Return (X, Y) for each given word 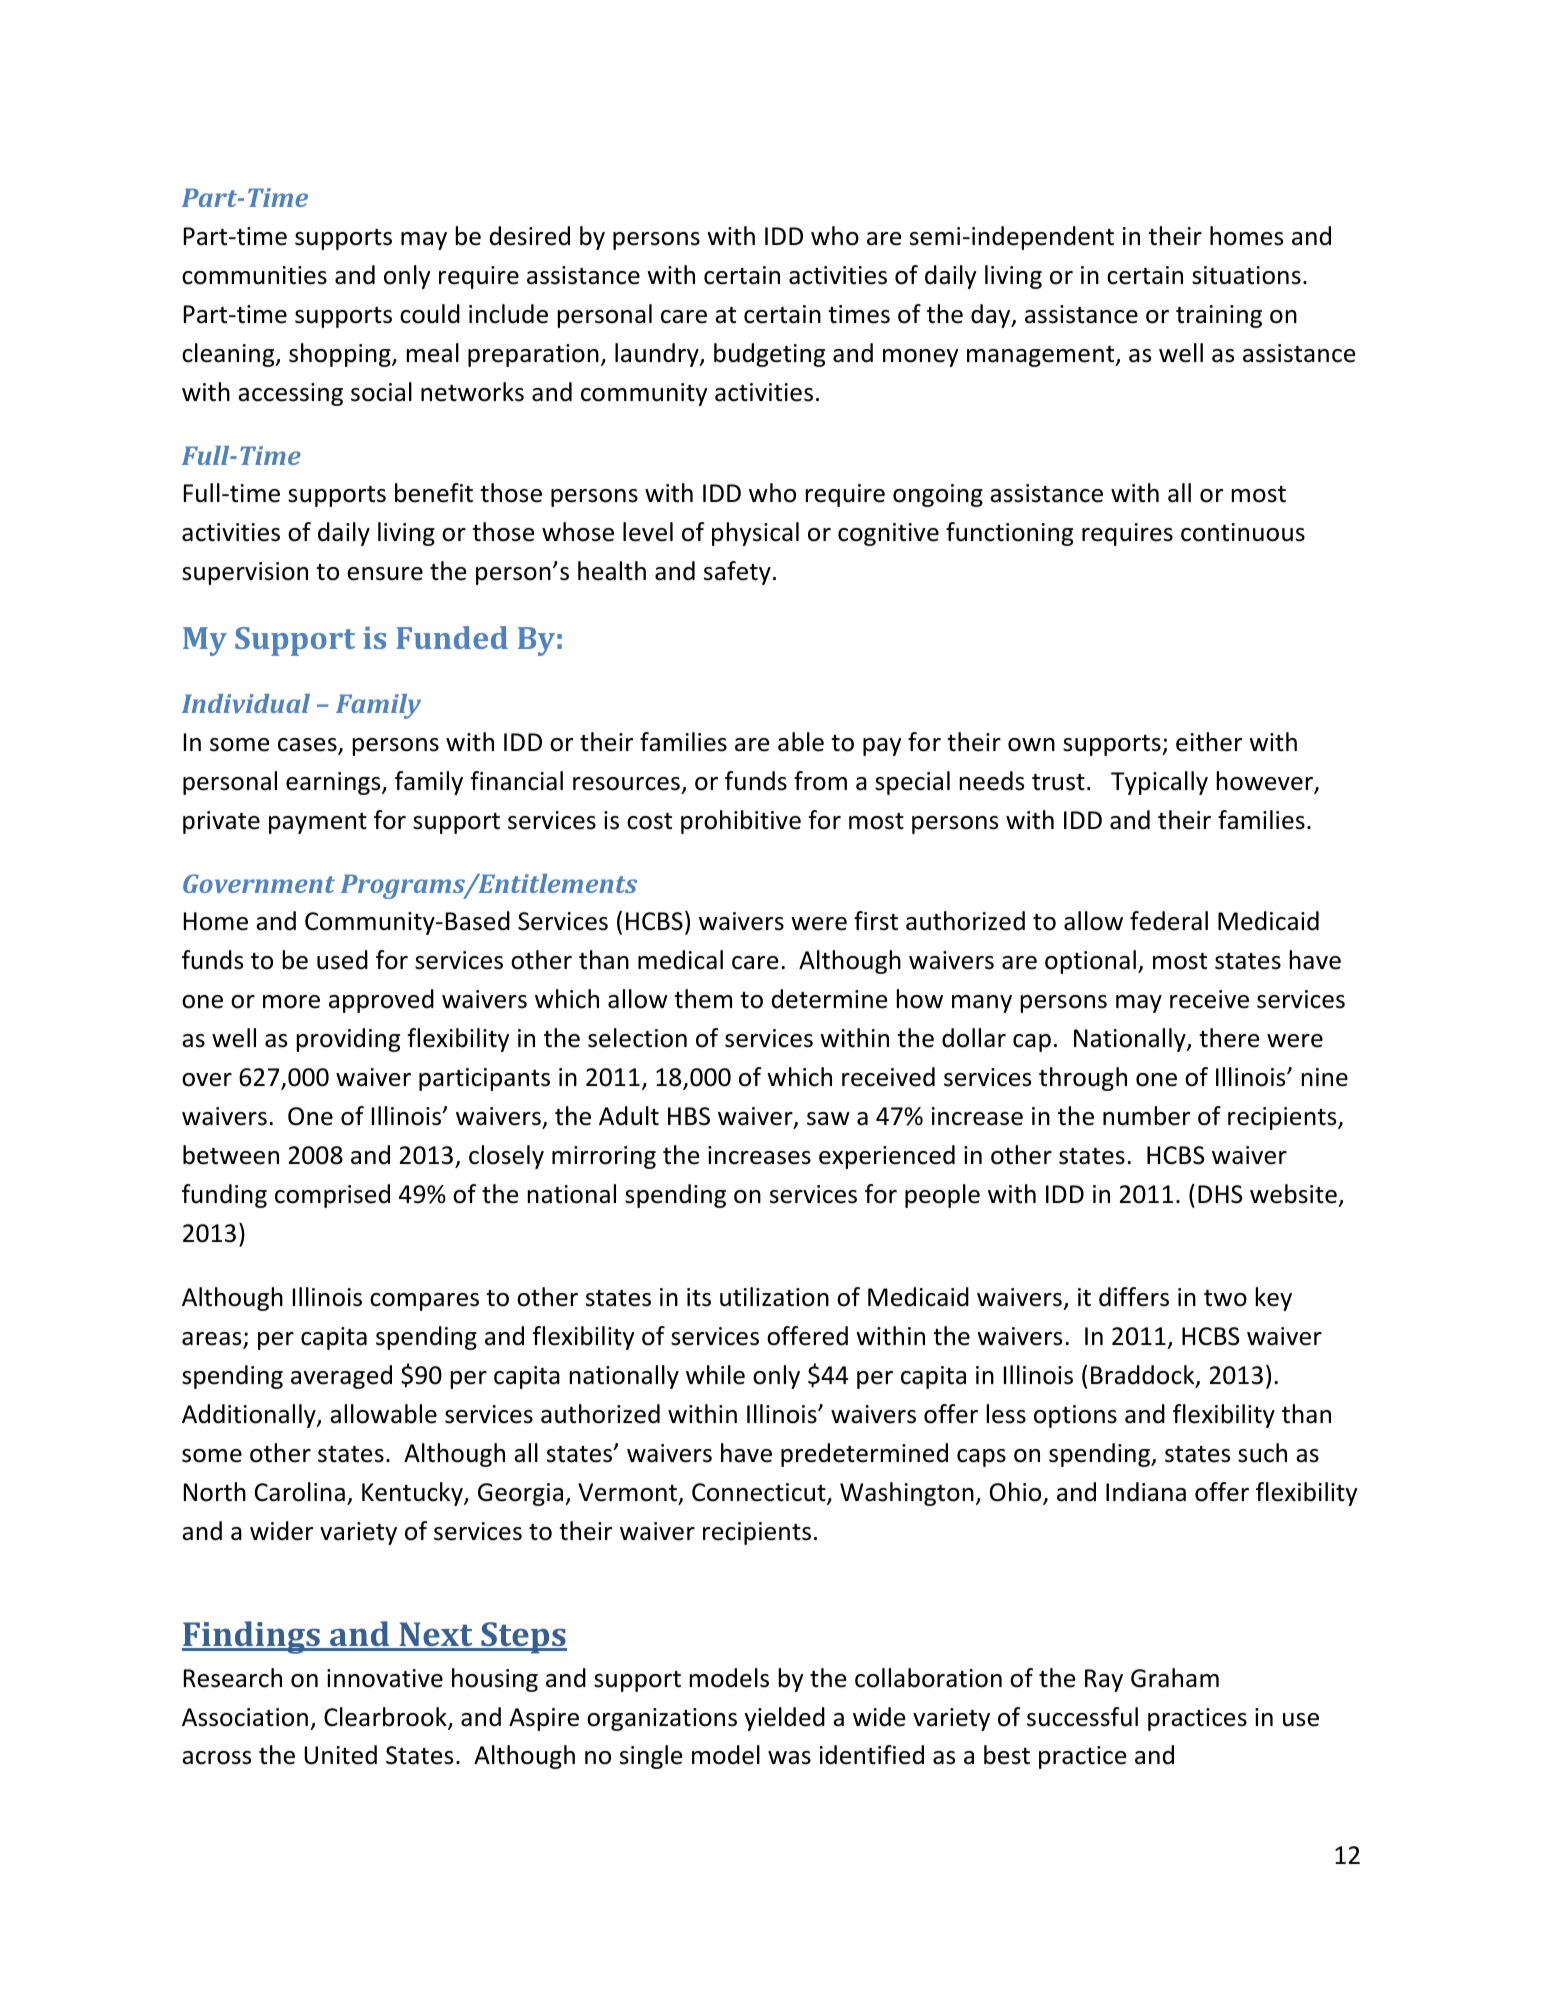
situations (1246, 275)
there (1229, 1038)
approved (381, 1001)
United (340, 1755)
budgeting (769, 355)
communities (254, 275)
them (703, 999)
